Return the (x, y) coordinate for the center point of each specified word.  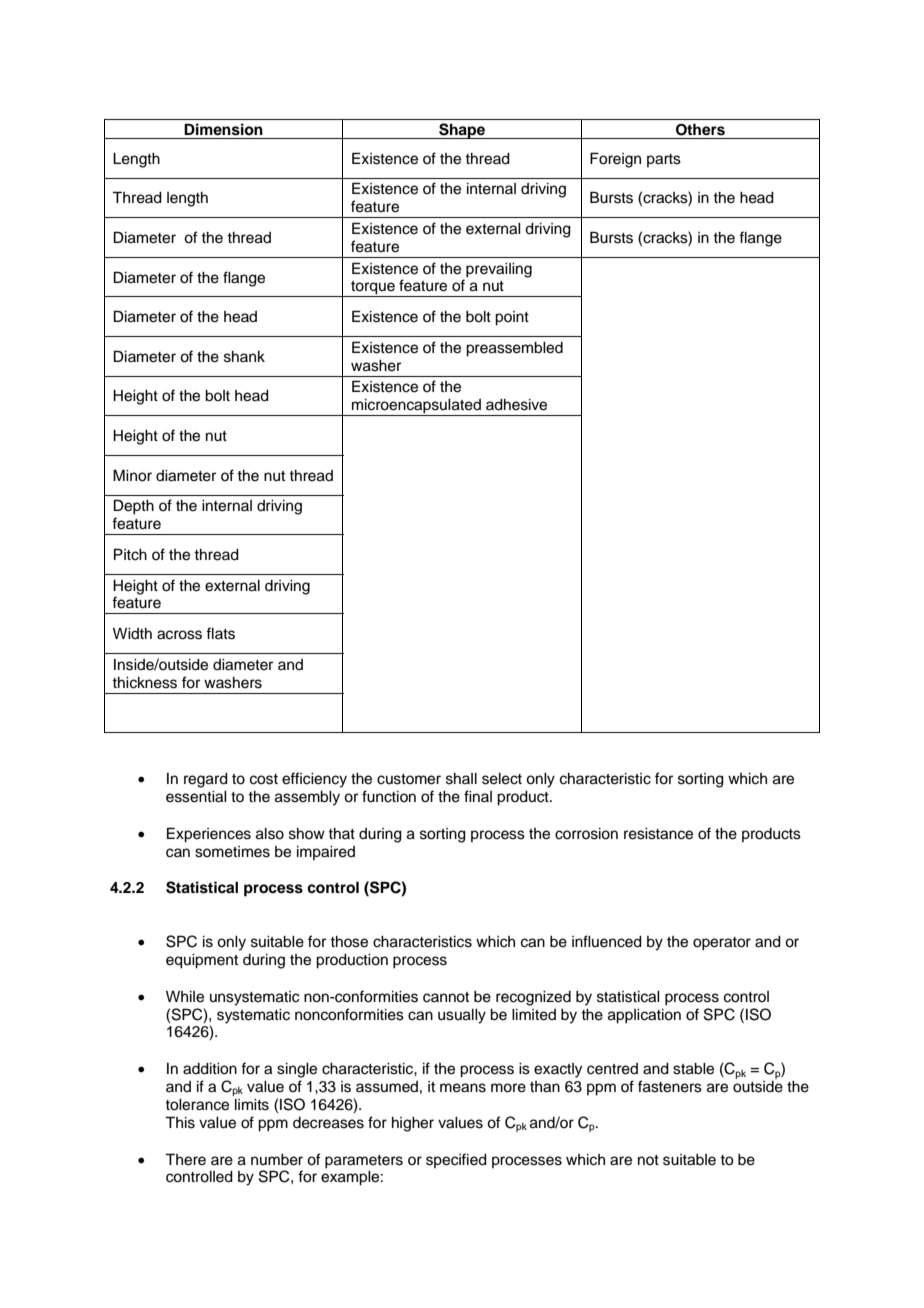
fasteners (670, 1086)
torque (373, 289)
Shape (462, 131)
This (180, 1122)
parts (664, 160)
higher (413, 1124)
